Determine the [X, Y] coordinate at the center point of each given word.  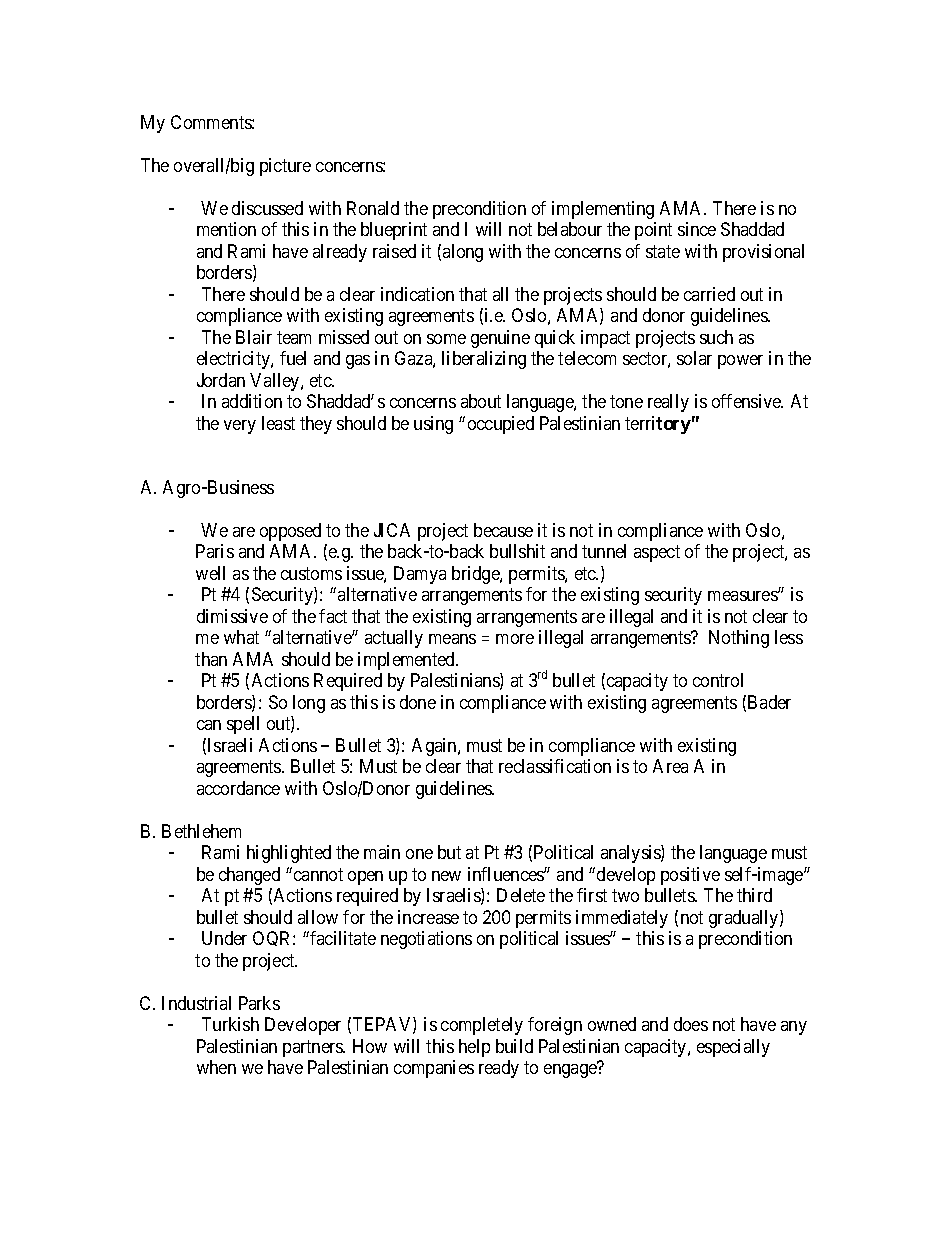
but [449, 852]
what [241, 637]
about [481, 401]
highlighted [289, 854]
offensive [747, 401]
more [515, 639]
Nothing [739, 639]
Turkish [230, 1024]
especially [733, 1048]
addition [252, 401]
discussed [267, 208]
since [697, 229]
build [514, 1046]
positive [690, 876]
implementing [603, 210]
